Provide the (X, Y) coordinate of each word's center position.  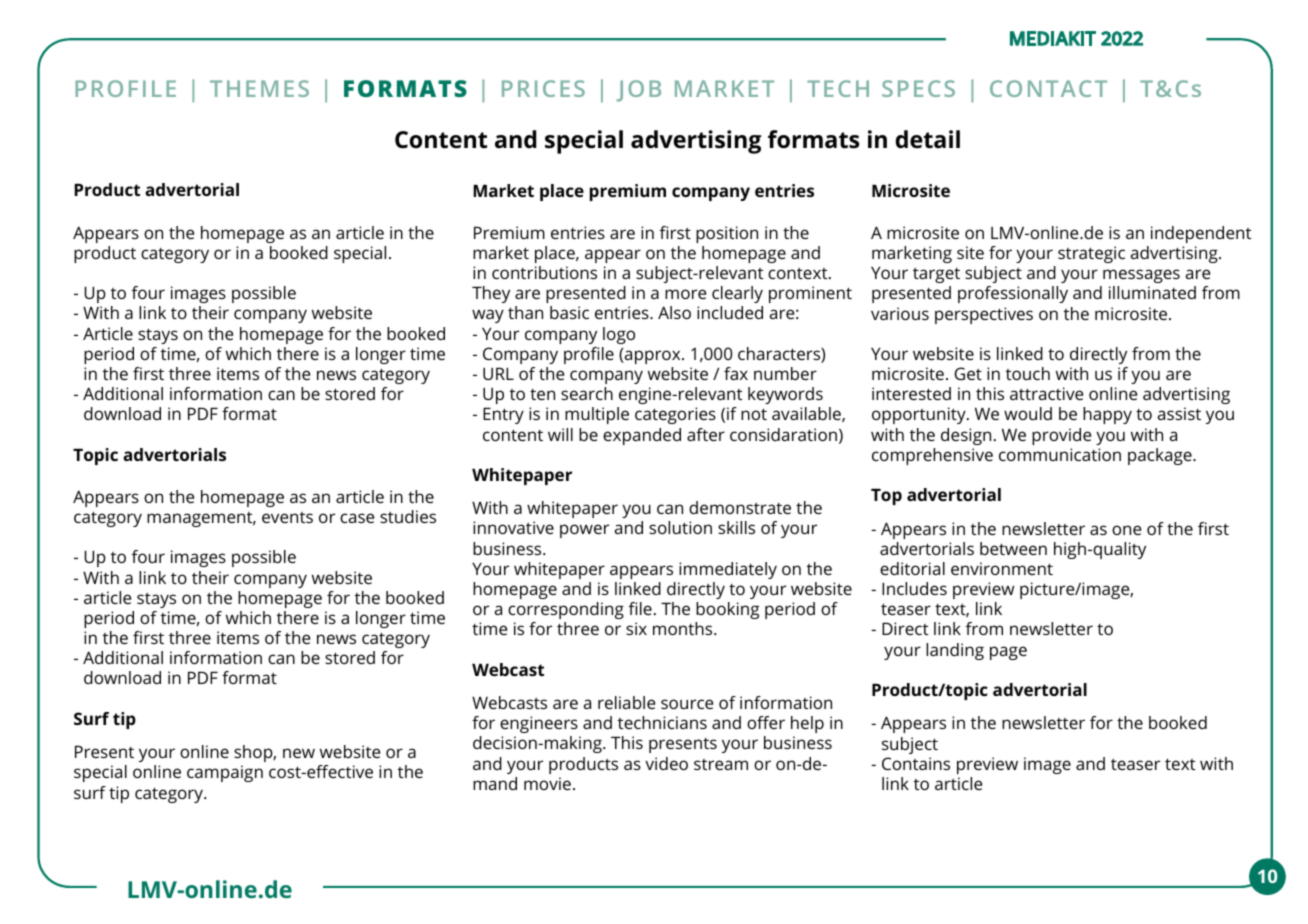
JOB (638, 91)
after (706, 434)
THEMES (259, 88)
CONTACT (1048, 88)
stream (721, 764)
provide (1061, 436)
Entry (503, 416)
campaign (225, 773)
